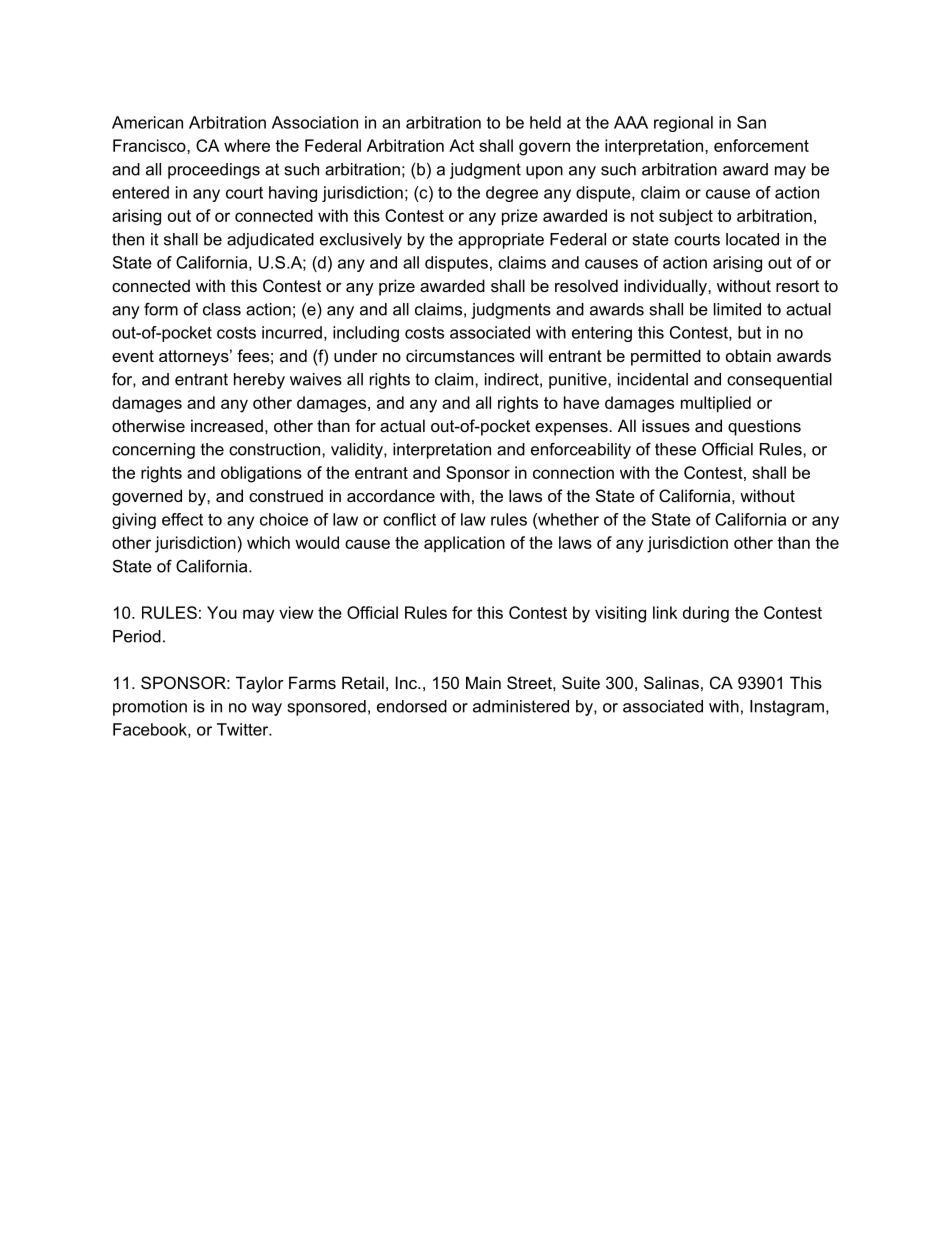  What do you see at coordinates (545, 122) in the screenshot?
I see `held` at bounding box center [545, 122].
